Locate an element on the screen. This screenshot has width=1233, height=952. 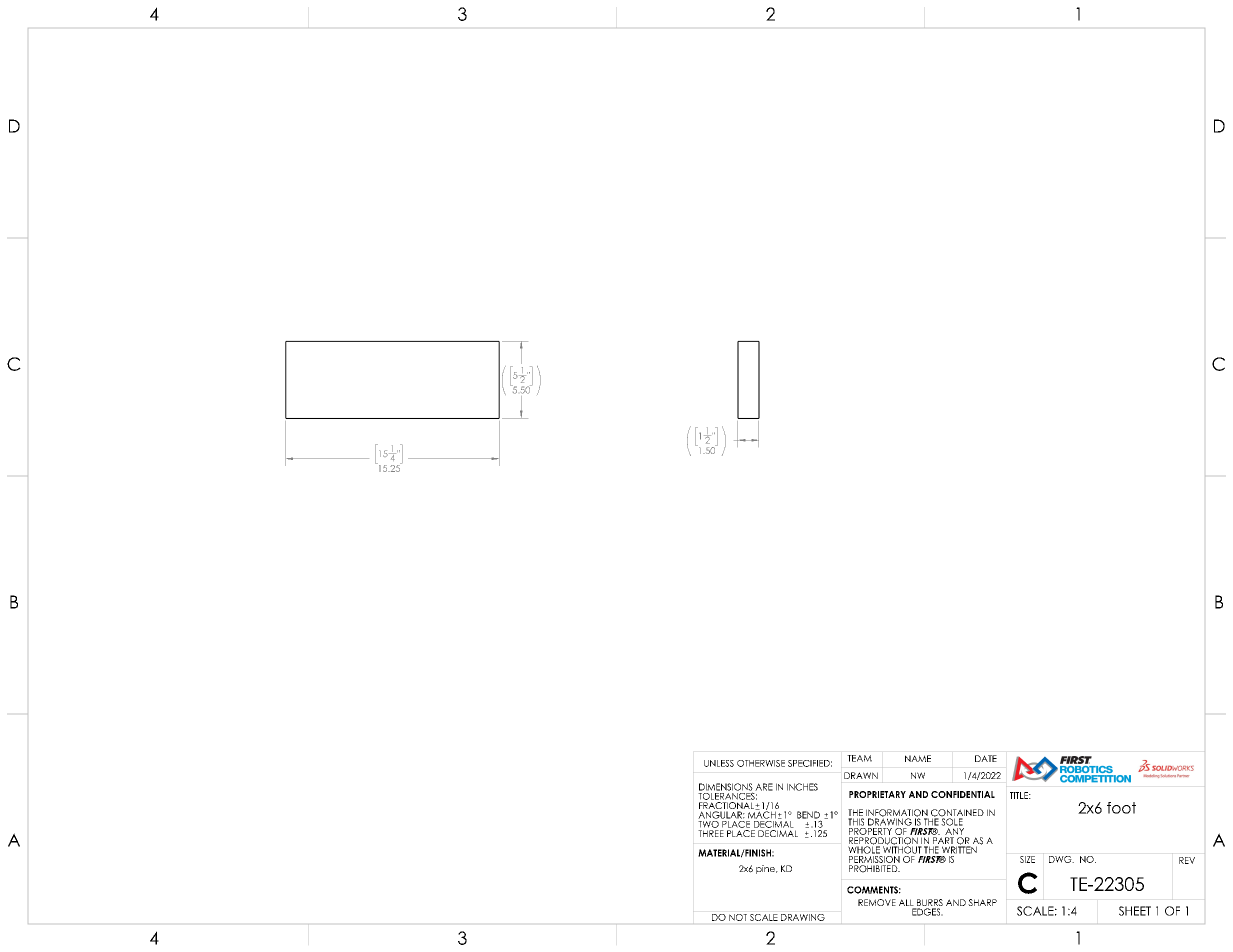
DWG is located at coordinates (1061, 859).
